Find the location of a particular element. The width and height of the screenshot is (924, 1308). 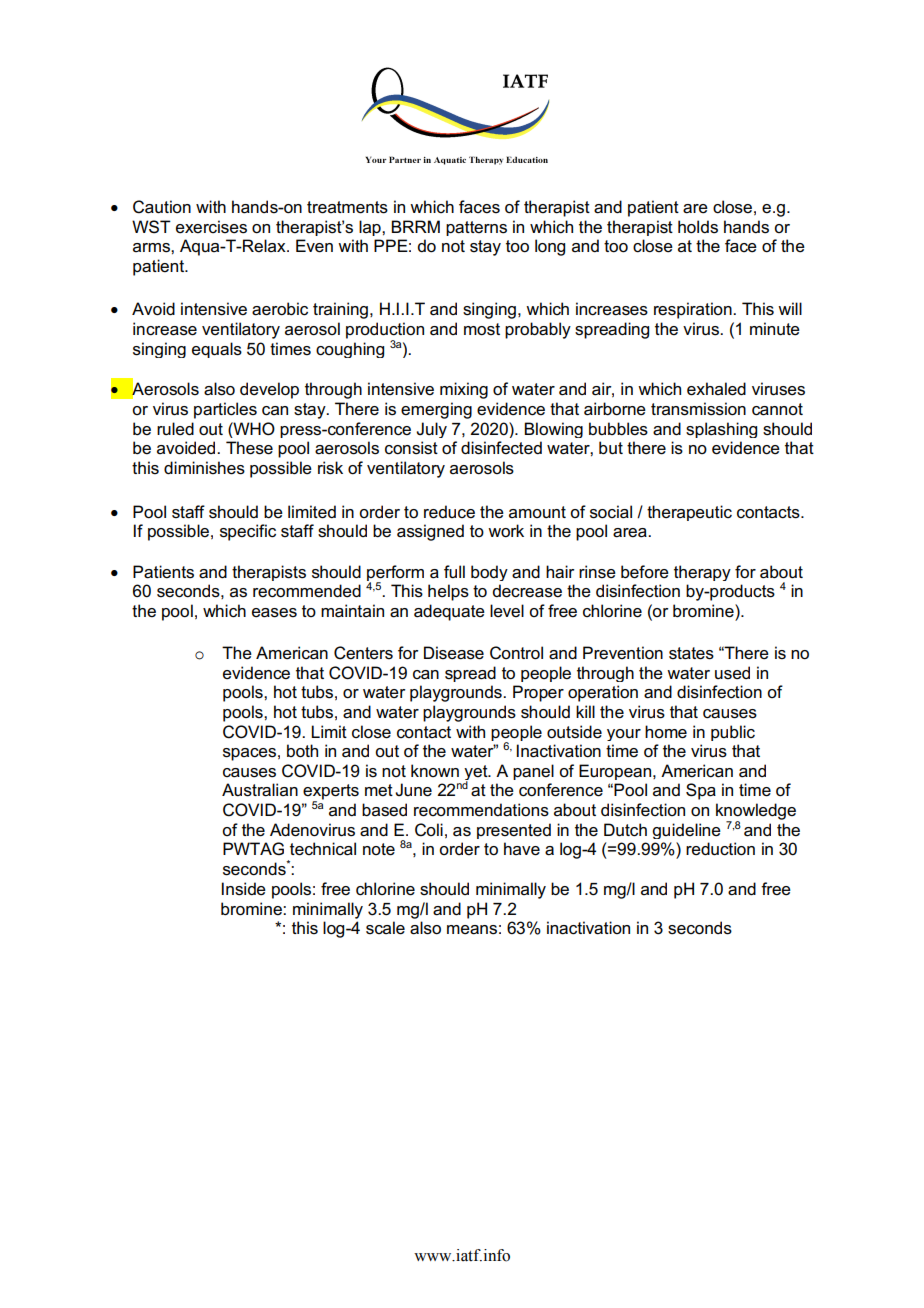

specific is located at coordinates (248, 532).
